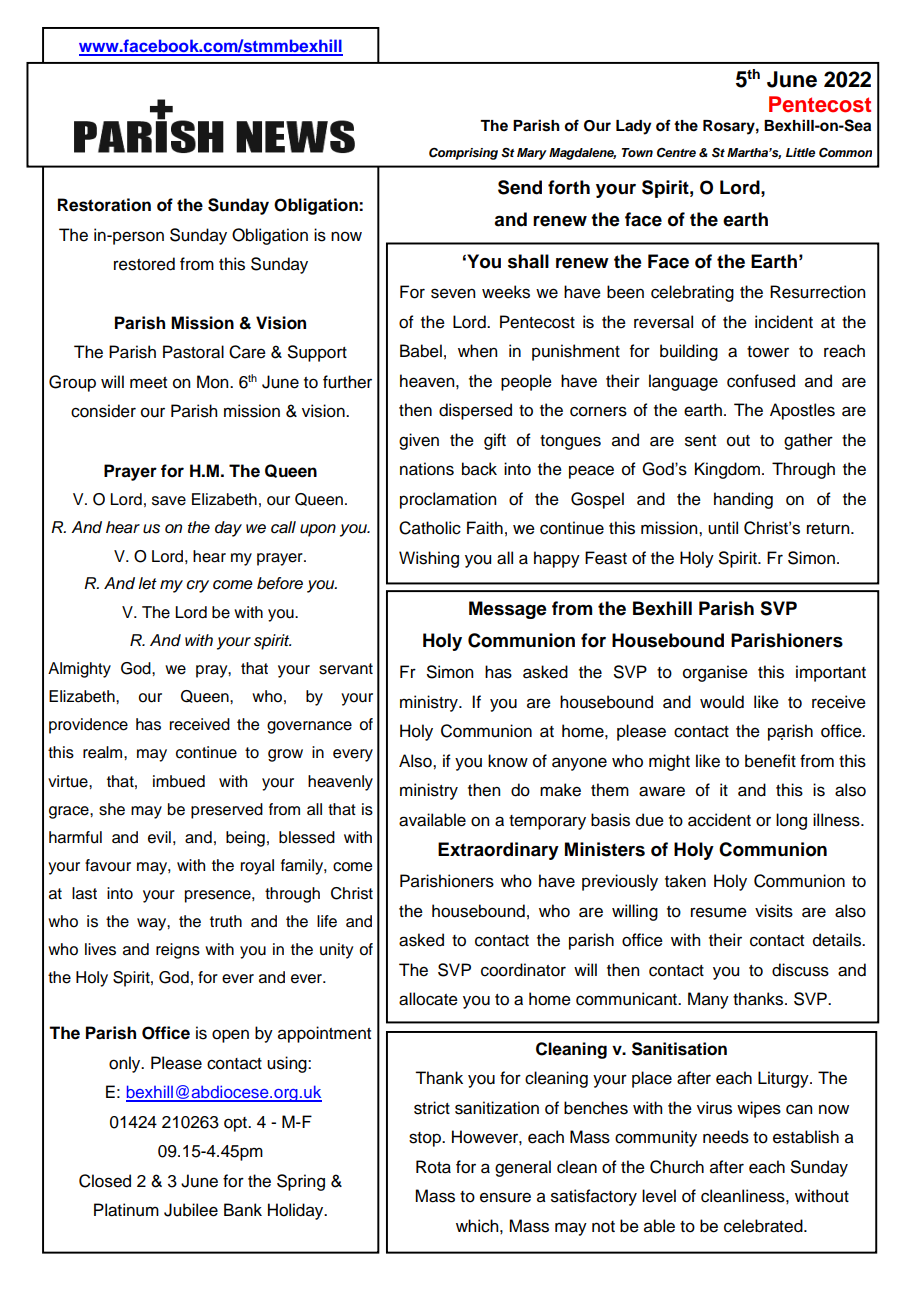 The image size is (924, 1308). What do you see at coordinates (508, 610) in the document?
I see `Message` at bounding box center [508, 610].
